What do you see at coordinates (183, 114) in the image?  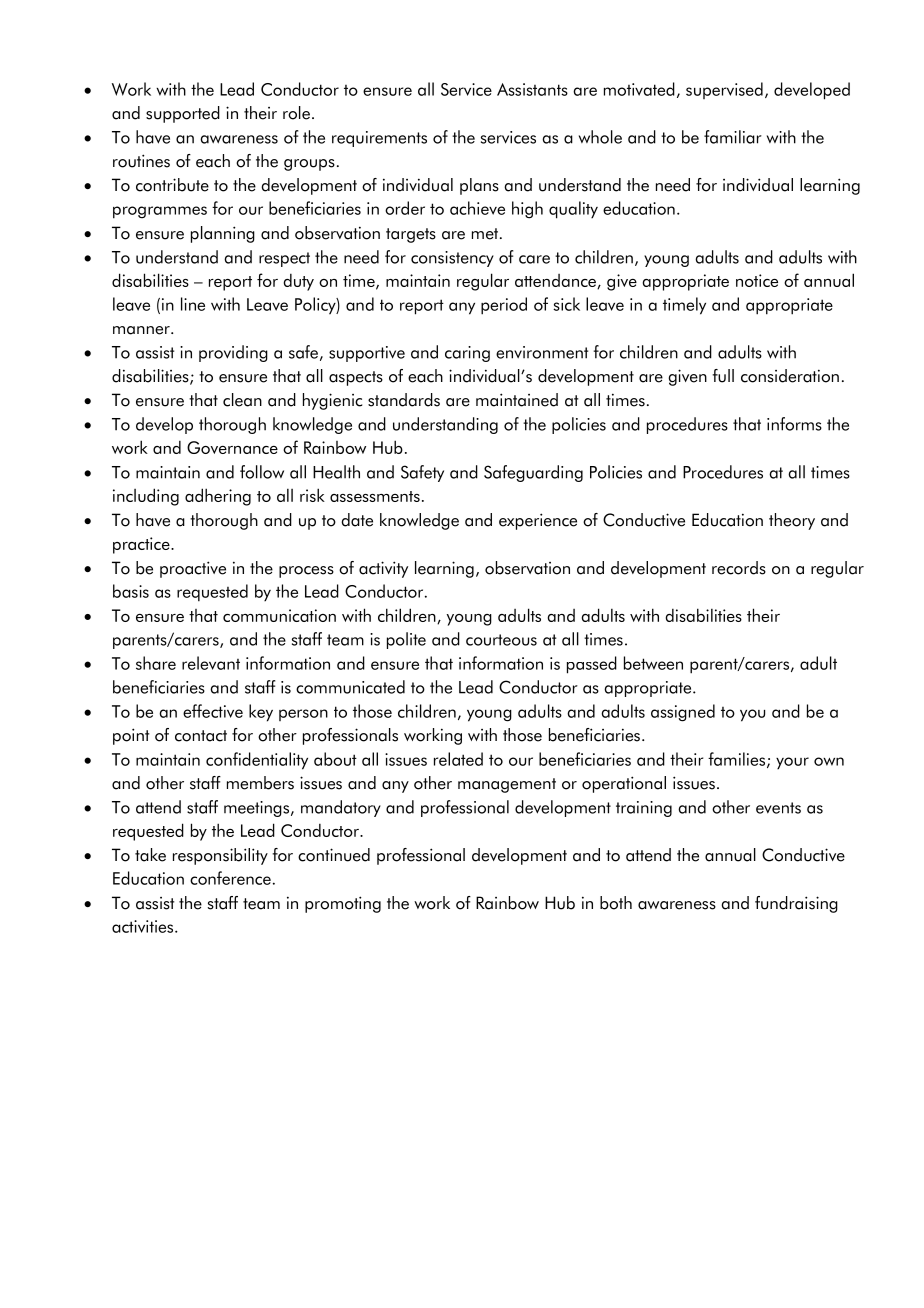 I see `supported` at bounding box center [183, 114].
